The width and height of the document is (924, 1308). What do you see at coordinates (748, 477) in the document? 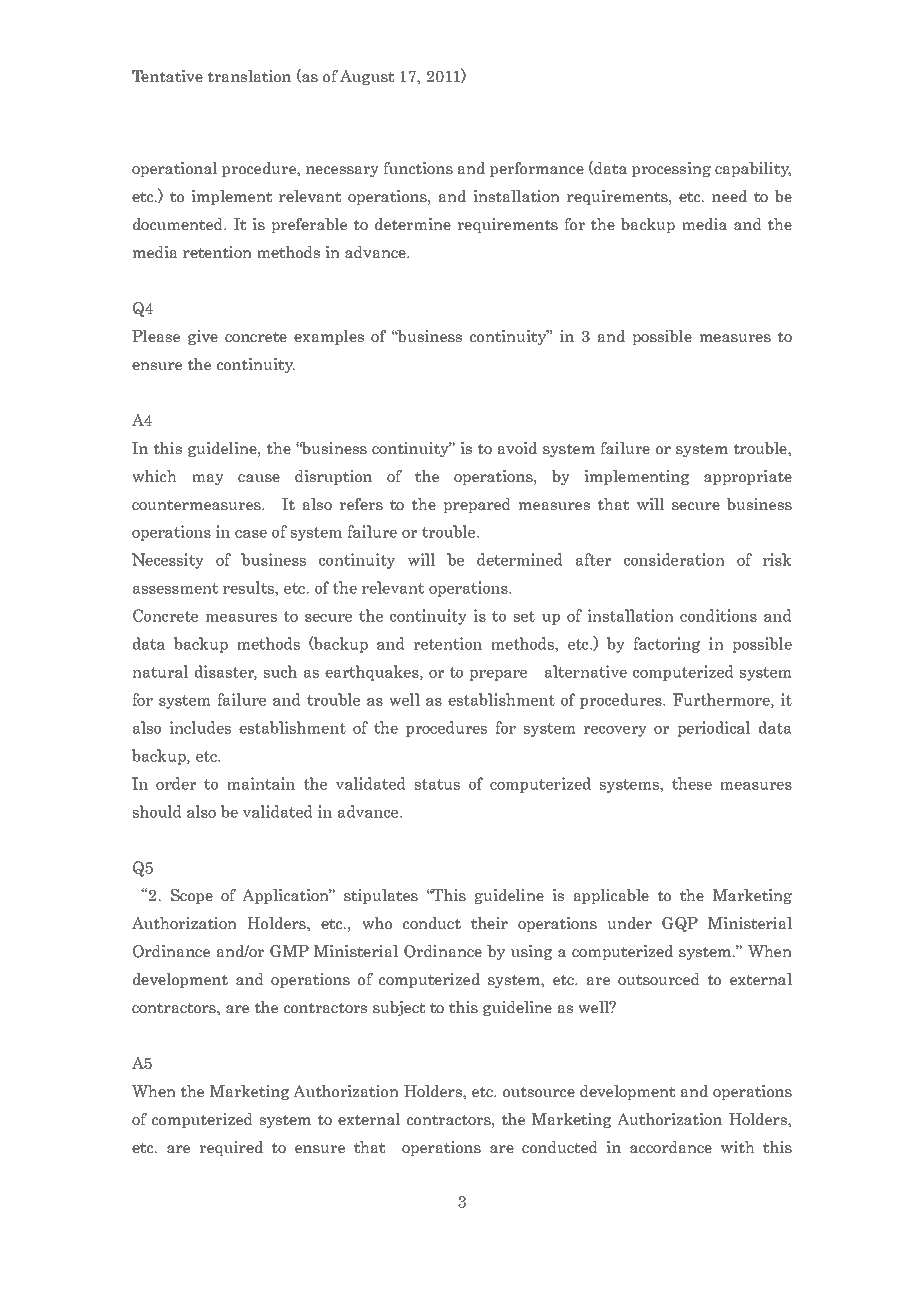
I see `appropriate` at bounding box center [748, 477].
